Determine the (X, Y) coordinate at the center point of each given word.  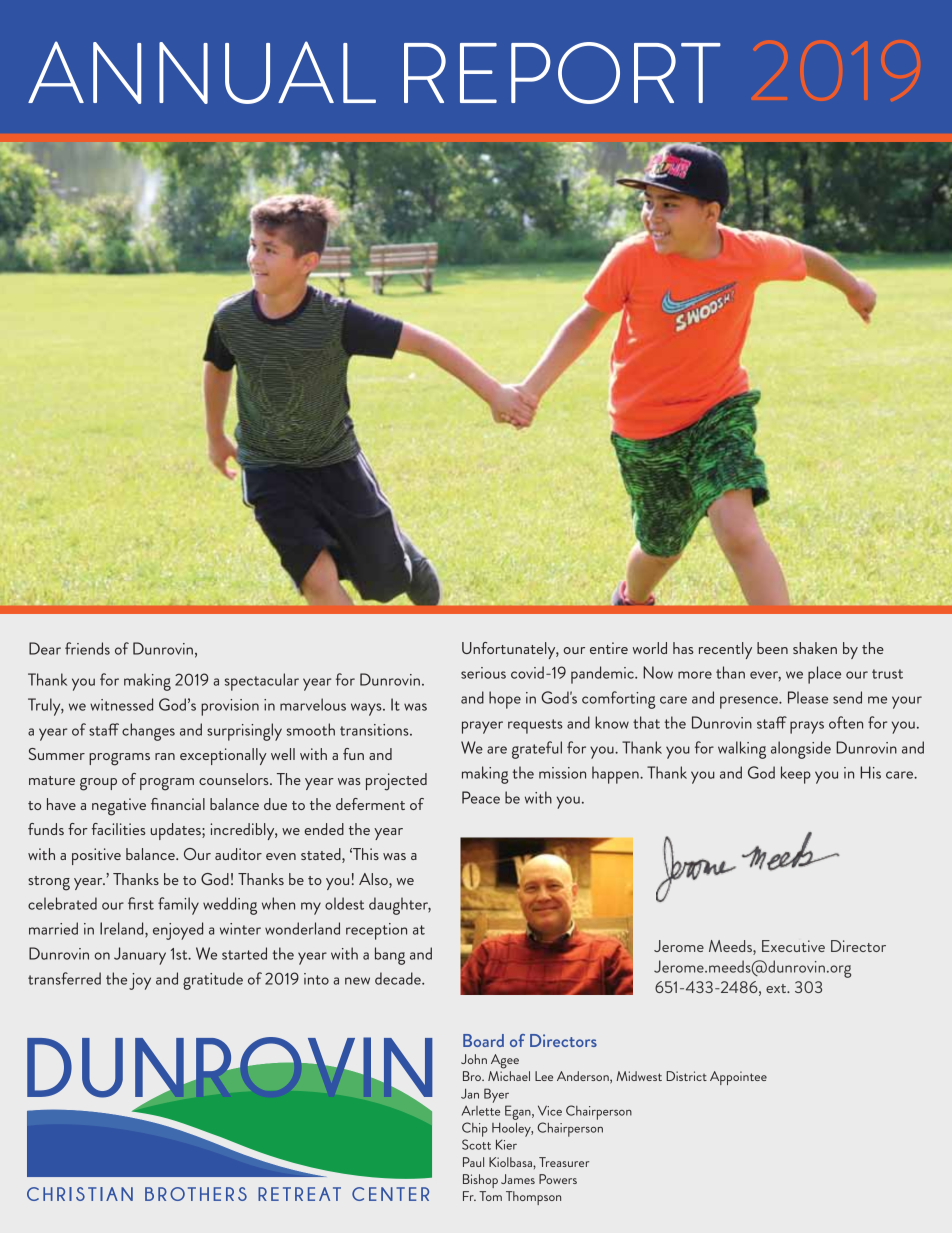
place (824, 675)
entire (609, 648)
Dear (45, 648)
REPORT (562, 73)
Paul (473, 1162)
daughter (400, 906)
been (772, 648)
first (141, 903)
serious (483, 673)
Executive (793, 946)
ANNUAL (202, 72)
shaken (815, 648)
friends (87, 648)
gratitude (213, 981)
